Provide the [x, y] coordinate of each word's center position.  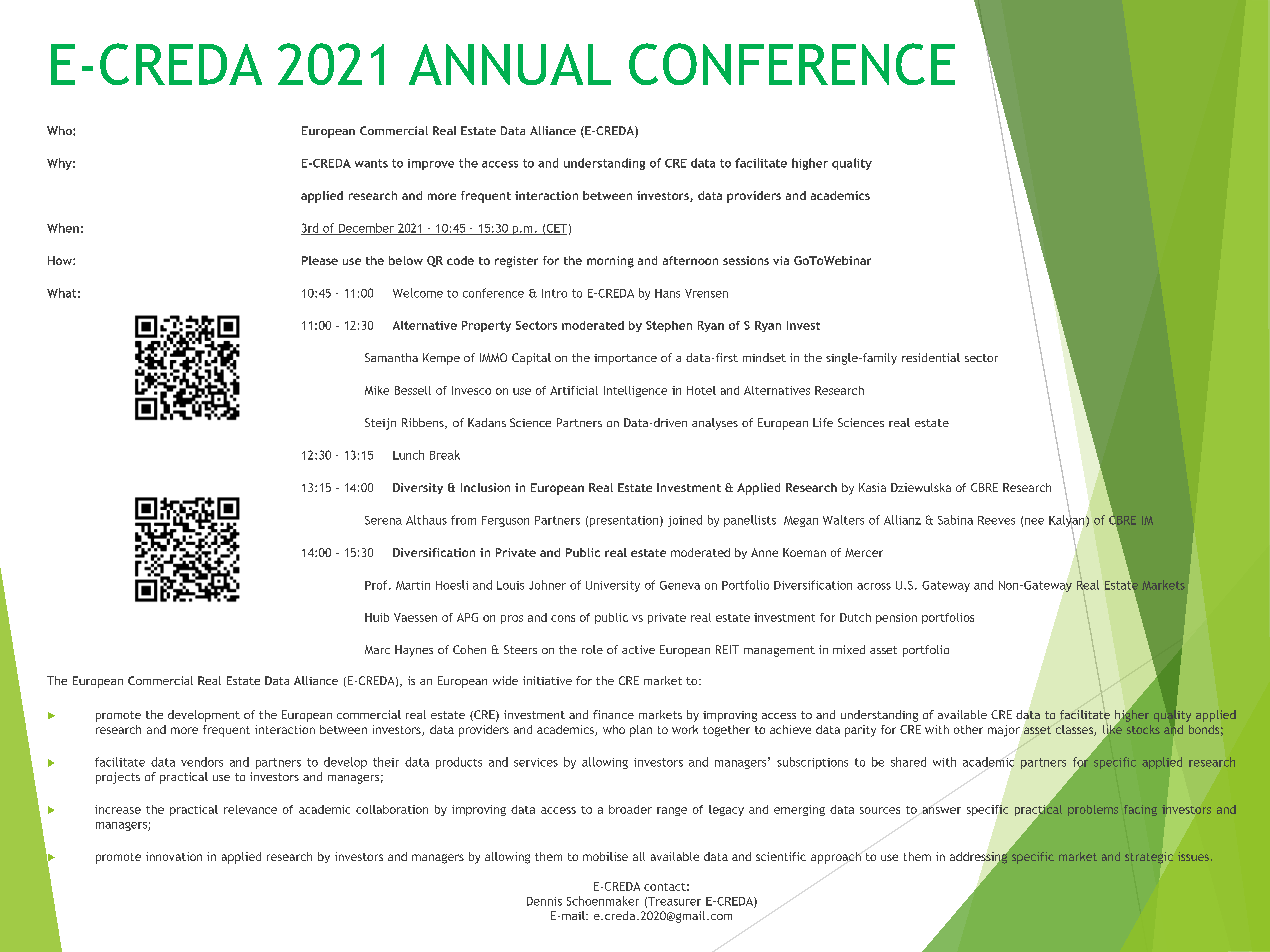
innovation [174, 856]
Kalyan [1068, 521]
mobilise [605, 856]
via [781, 260]
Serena [383, 520]
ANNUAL [510, 64]
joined [685, 521]
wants [371, 163]
